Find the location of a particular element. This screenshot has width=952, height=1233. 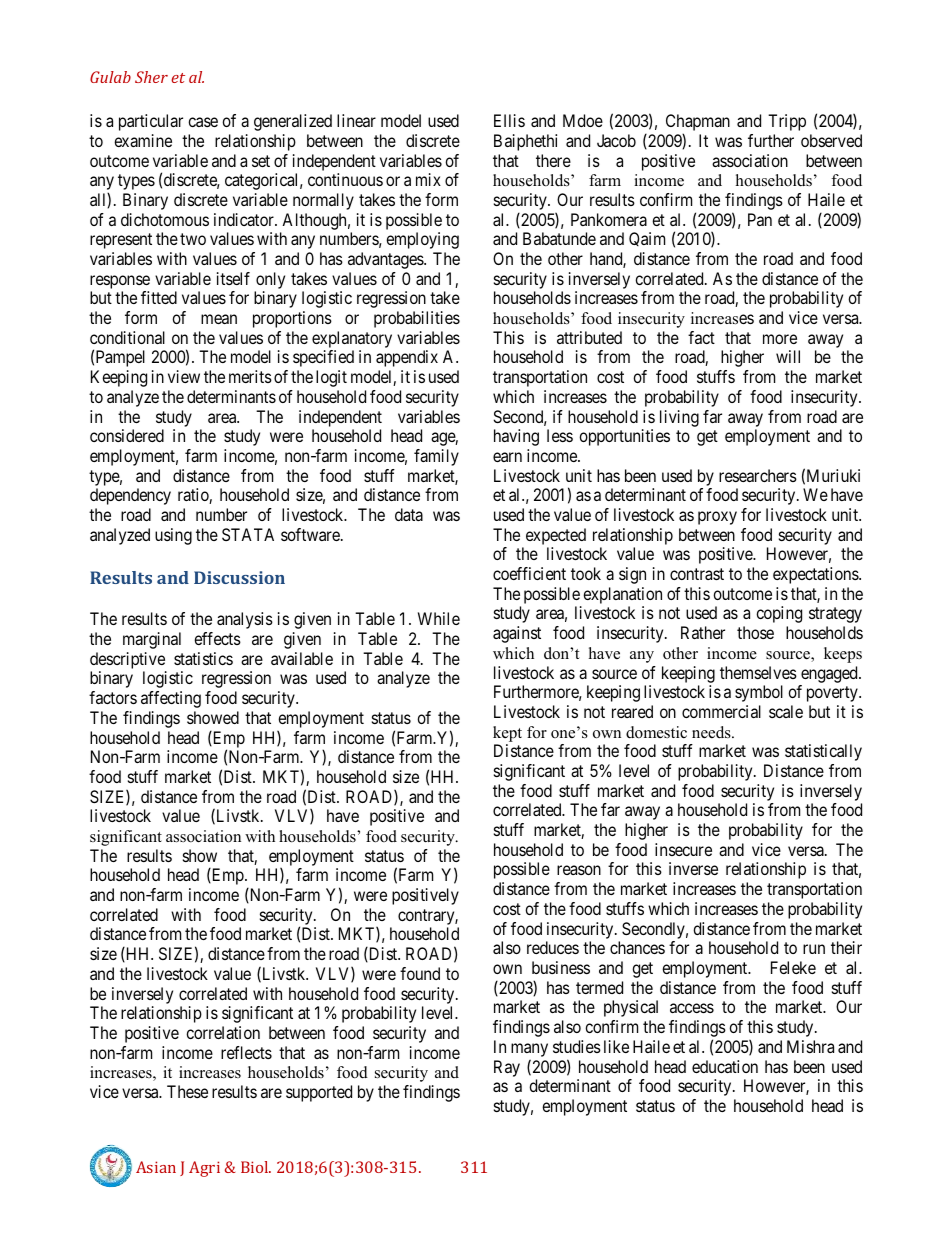

Tripp is located at coordinates (787, 122).
